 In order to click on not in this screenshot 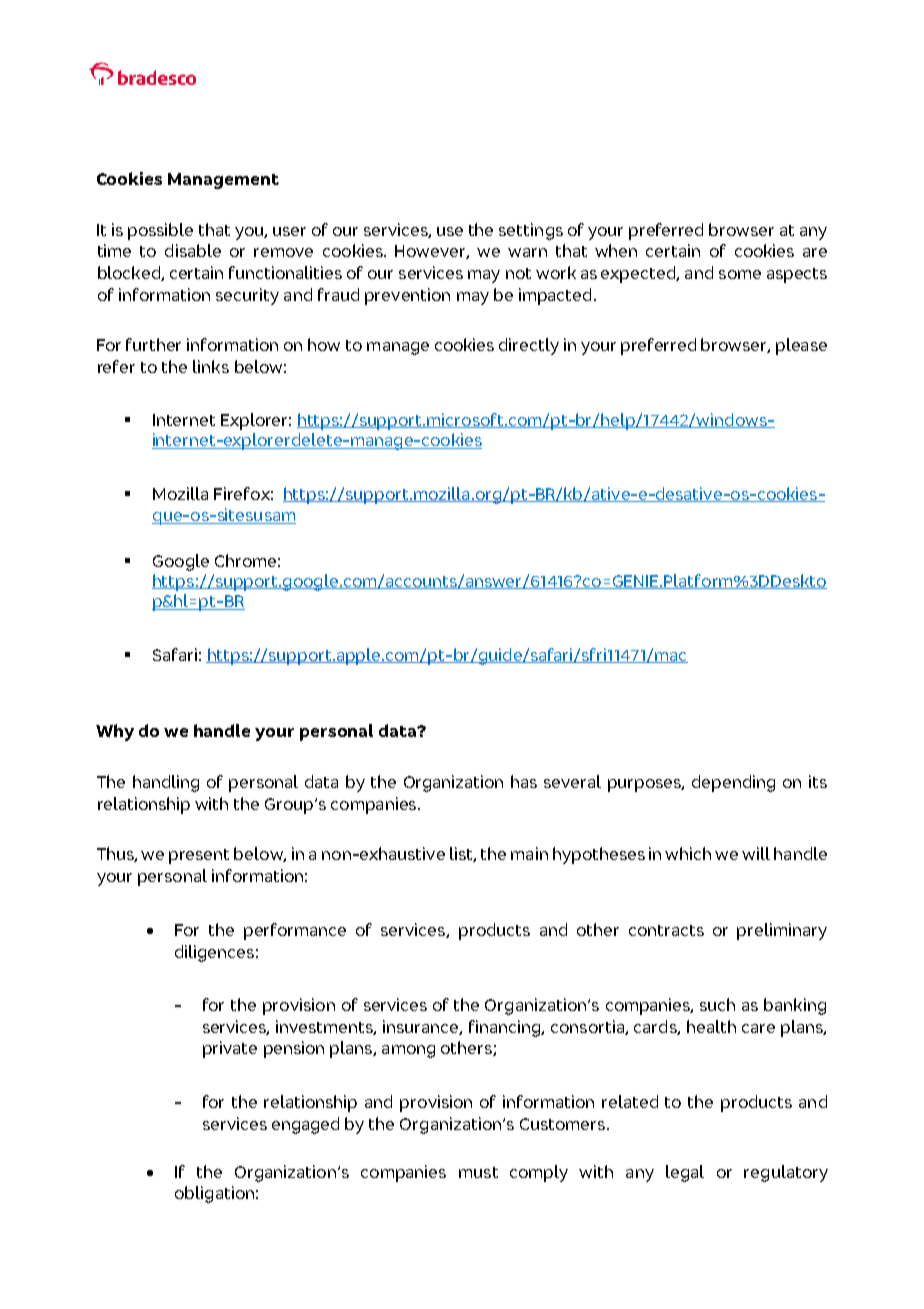, I will do `click(518, 273)`.
